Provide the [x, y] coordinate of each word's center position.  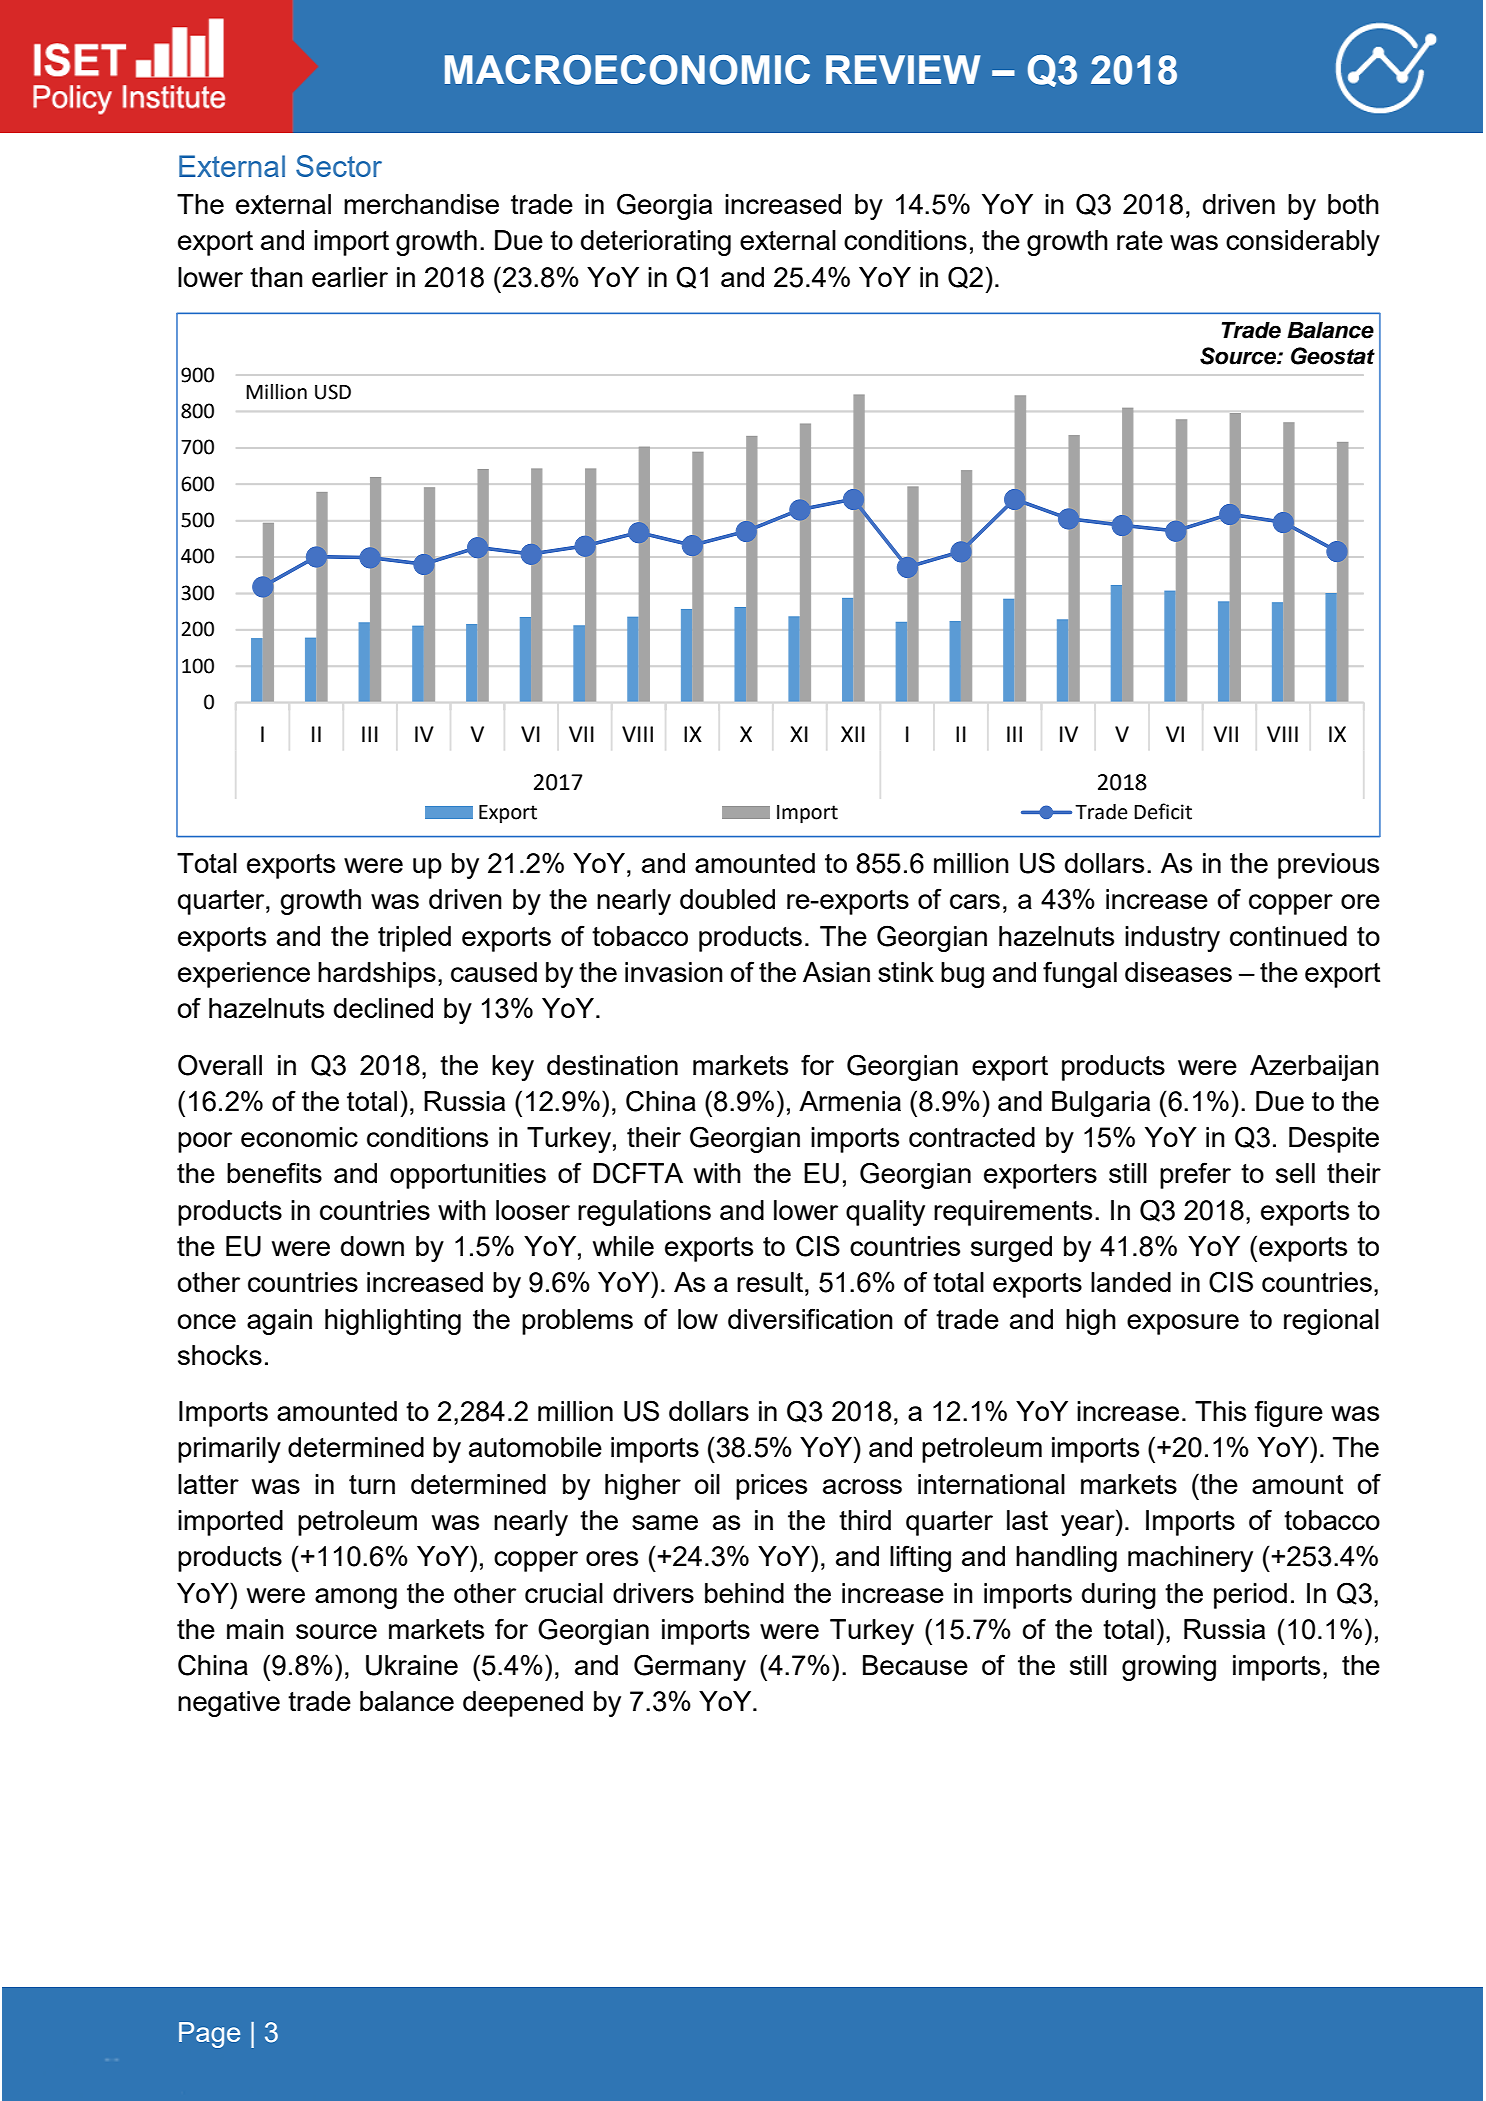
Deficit [1163, 811]
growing [1169, 1668]
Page [209, 2035]
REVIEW [903, 69]
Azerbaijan [1314, 1068]
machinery [1190, 1559]
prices [771, 1487]
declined [383, 1008]
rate [1140, 240]
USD [333, 392]
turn [372, 1484]
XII [853, 734]
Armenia [850, 1101]
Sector [339, 166]
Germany [690, 1667]
